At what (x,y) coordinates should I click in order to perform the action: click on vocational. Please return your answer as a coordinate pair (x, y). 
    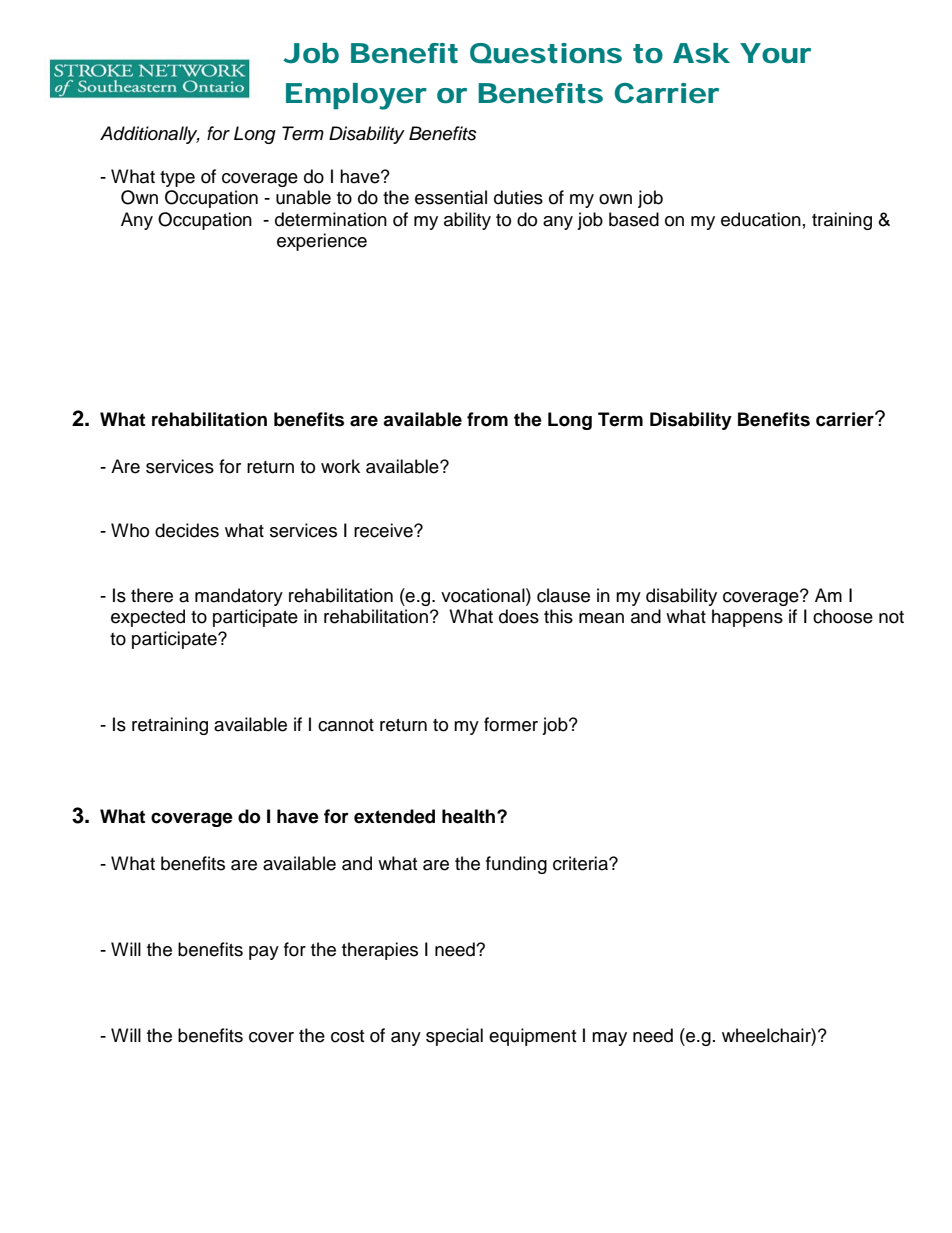
    Looking at the image, I should click on (484, 595).
